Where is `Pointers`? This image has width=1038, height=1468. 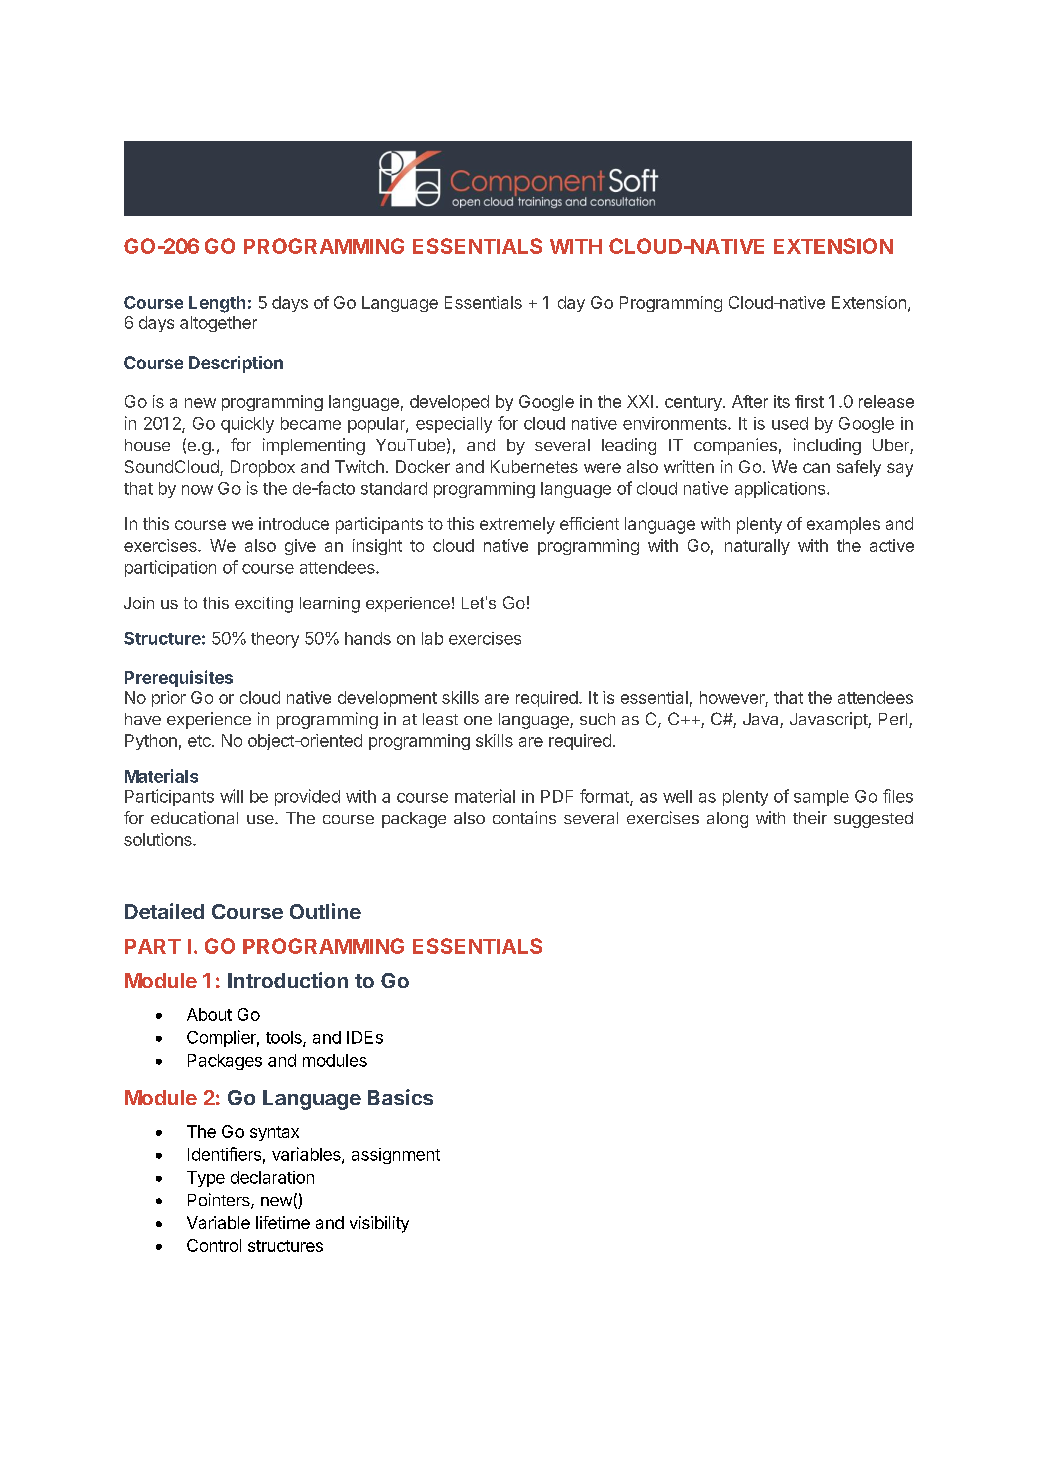 Pointers is located at coordinates (220, 1201).
